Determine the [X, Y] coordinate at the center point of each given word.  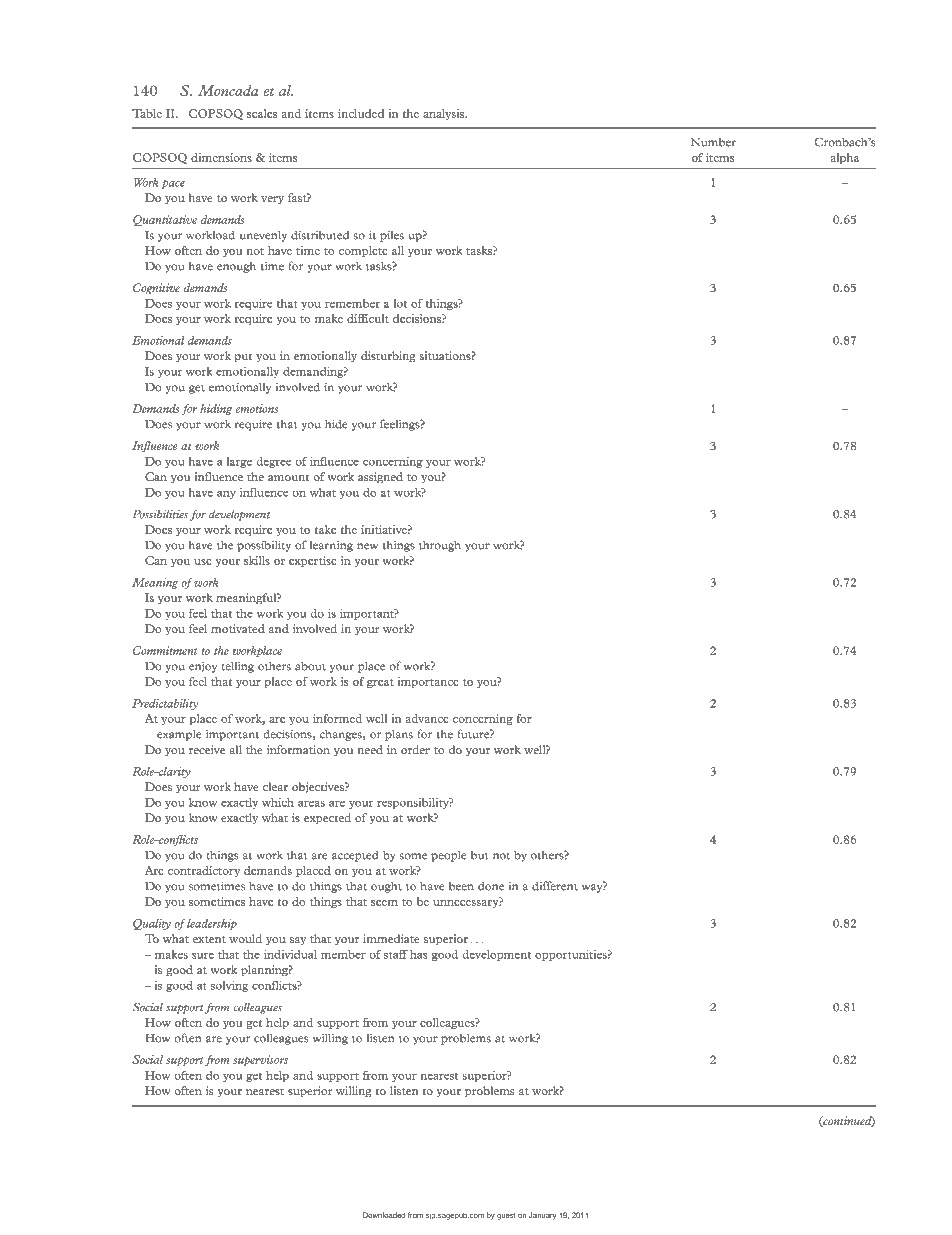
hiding [216, 409]
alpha [845, 158]
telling [238, 667]
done [491, 886]
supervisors [260, 1060]
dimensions [221, 157]
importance [427, 682]
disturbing [388, 357]
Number [713, 142]
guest [506, 1216]
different [555, 886]
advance [426, 718]
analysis [444, 114]
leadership [212, 924]
